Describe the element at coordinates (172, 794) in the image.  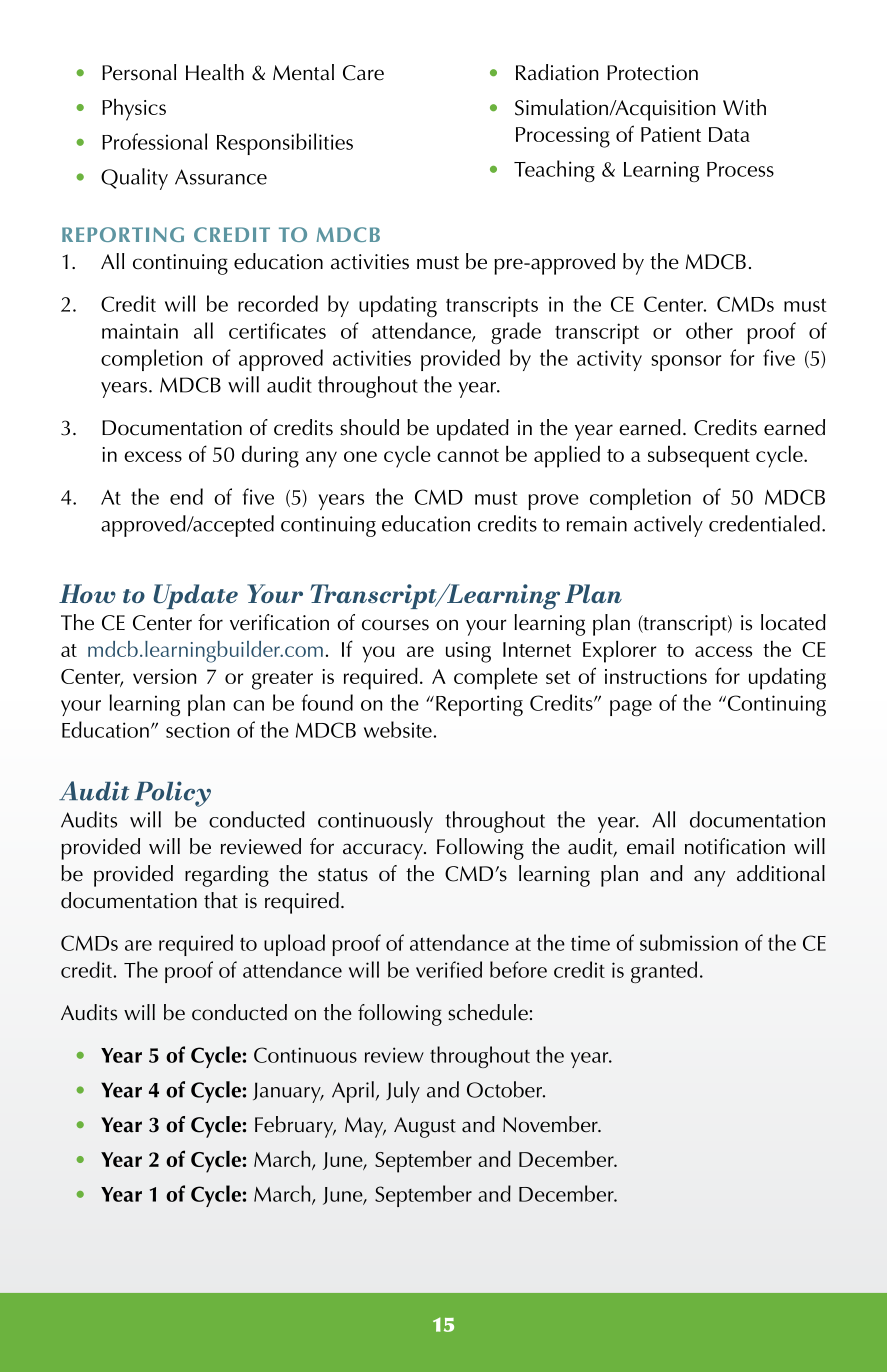
I see `Policy` at that location.
